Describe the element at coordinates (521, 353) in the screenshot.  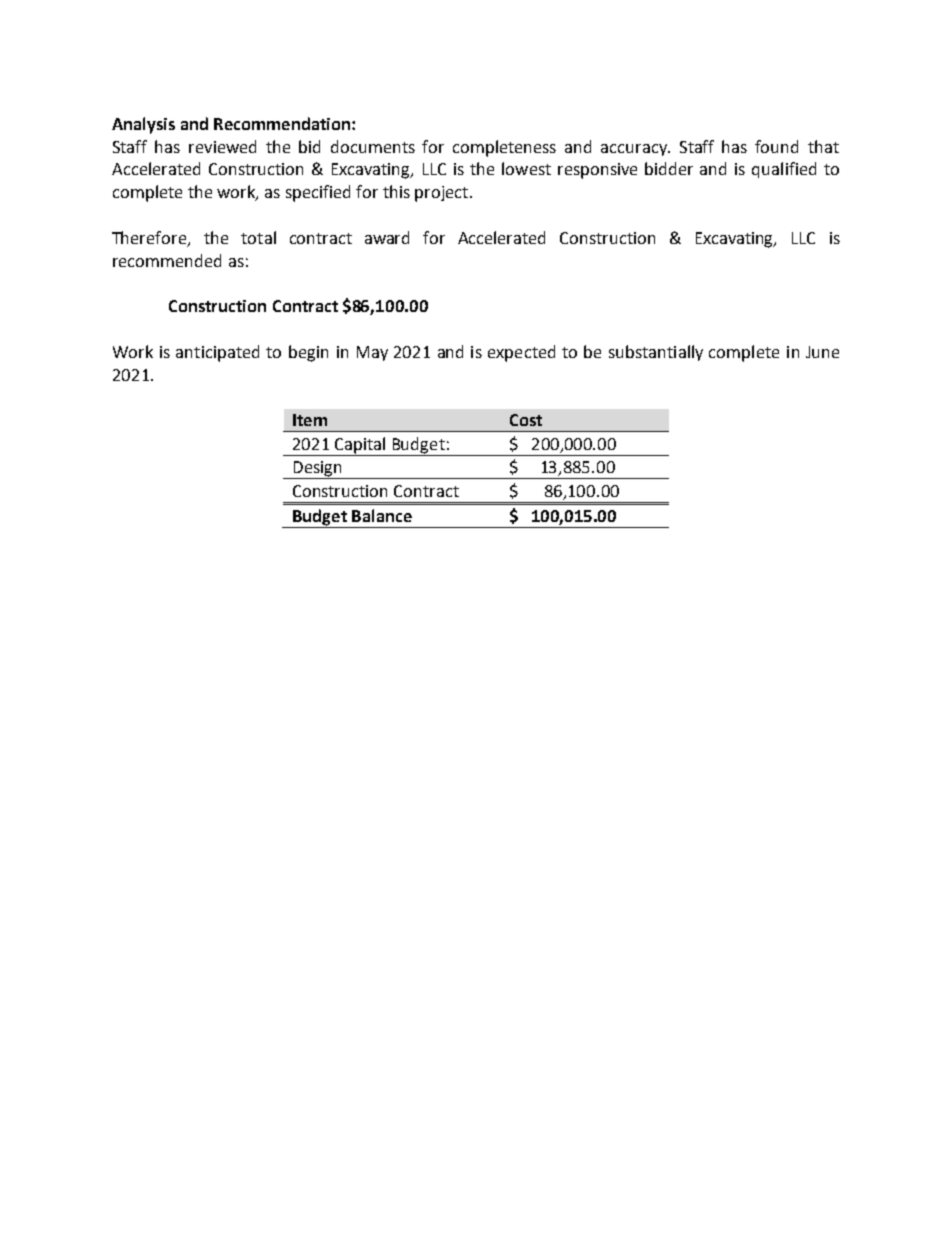
I see `expected` at that location.
